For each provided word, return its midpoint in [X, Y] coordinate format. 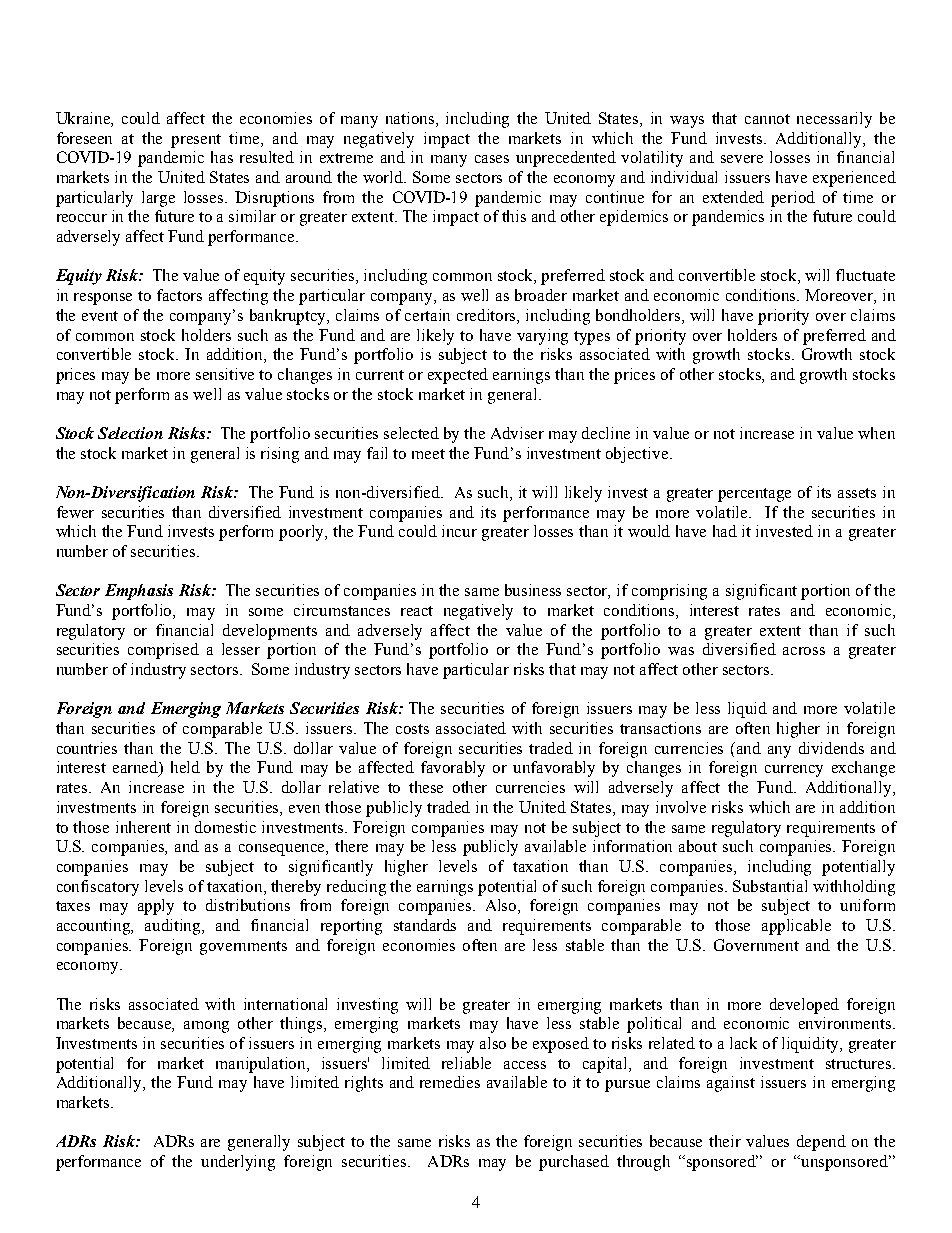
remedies [450, 1082]
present [196, 141]
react [417, 611]
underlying [238, 1163]
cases [492, 159]
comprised [163, 651]
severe [742, 159]
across [804, 651]
